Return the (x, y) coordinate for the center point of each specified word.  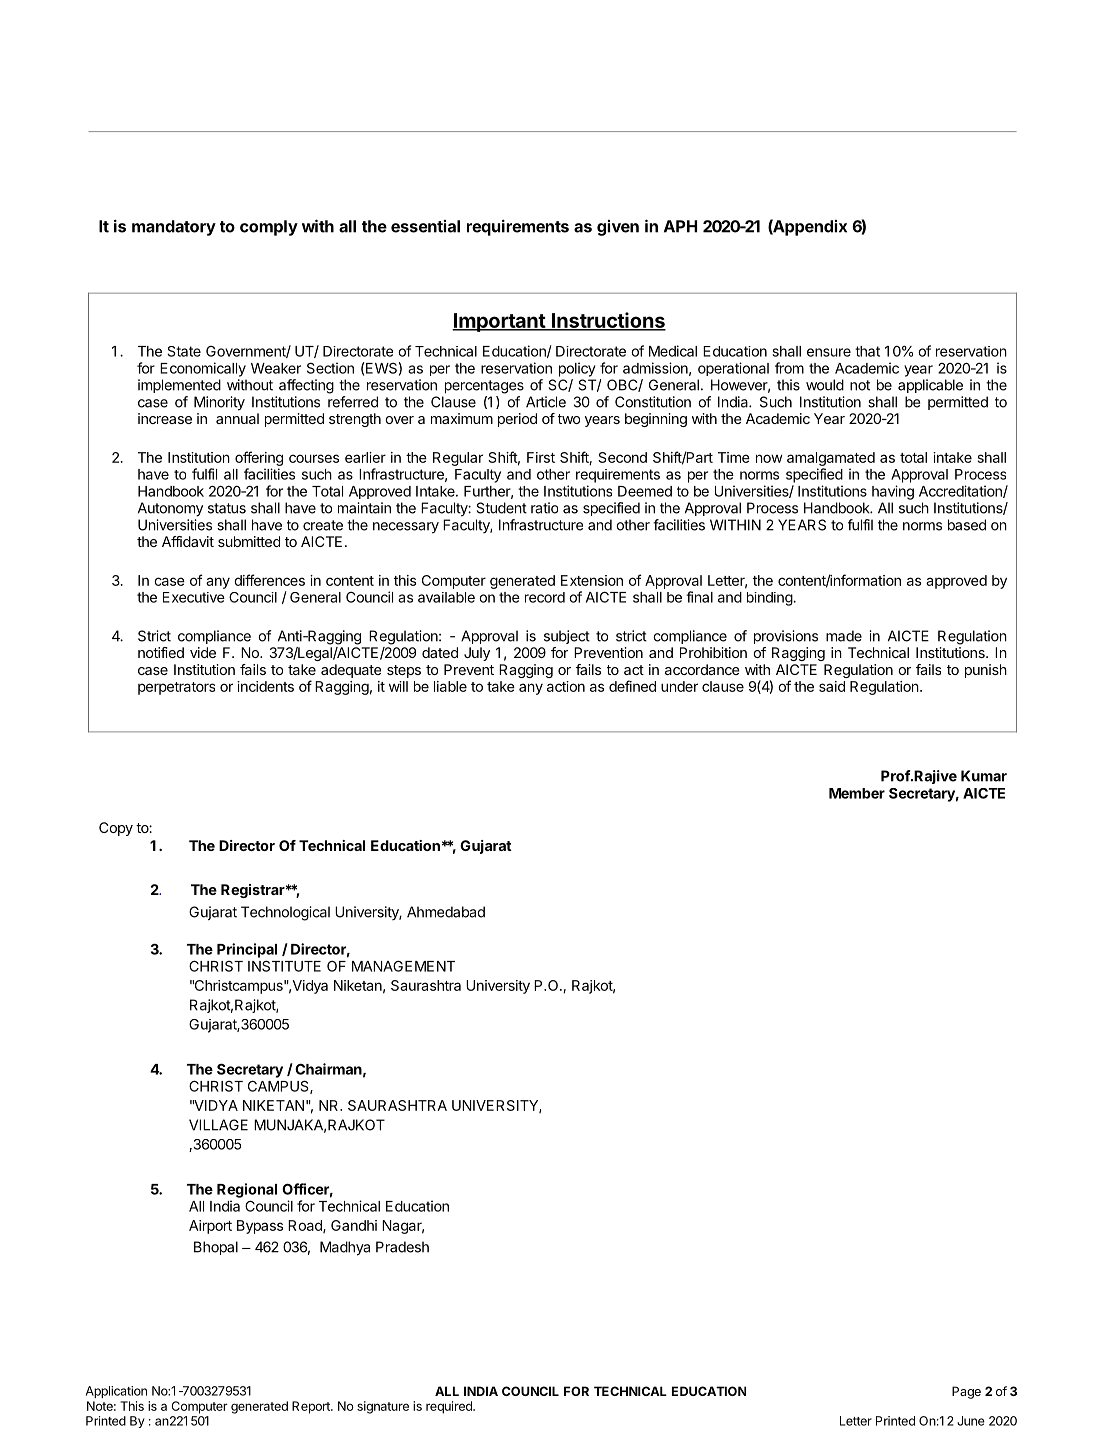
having (893, 492)
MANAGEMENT (403, 966)
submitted (249, 541)
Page (966, 1392)
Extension (592, 580)
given (618, 228)
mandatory (174, 228)
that (867, 351)
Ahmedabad (446, 912)
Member (857, 793)
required (450, 1407)
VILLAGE (218, 1125)
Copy (116, 829)
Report (312, 1407)
